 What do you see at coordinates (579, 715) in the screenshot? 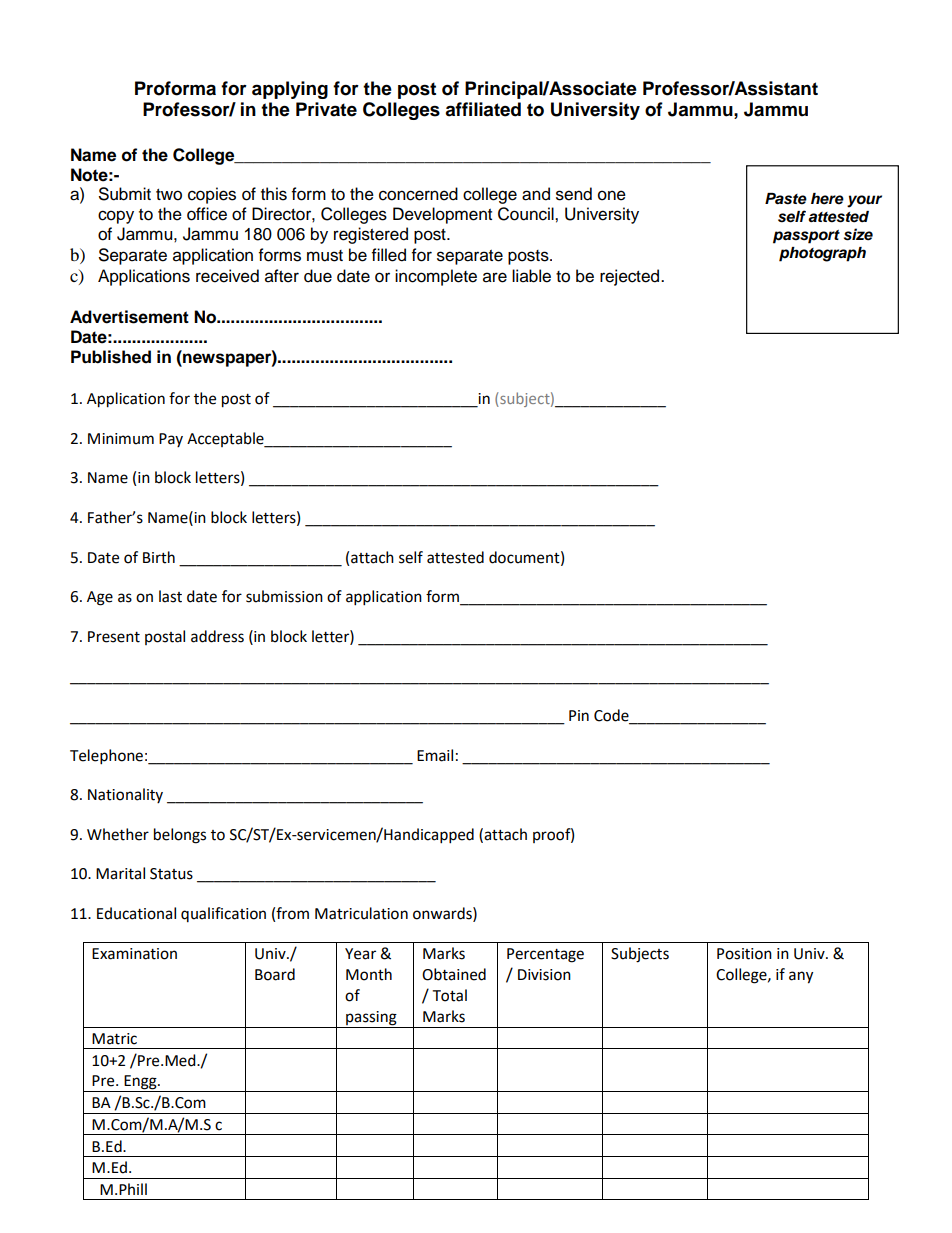
I see `Pin` at bounding box center [579, 715].
